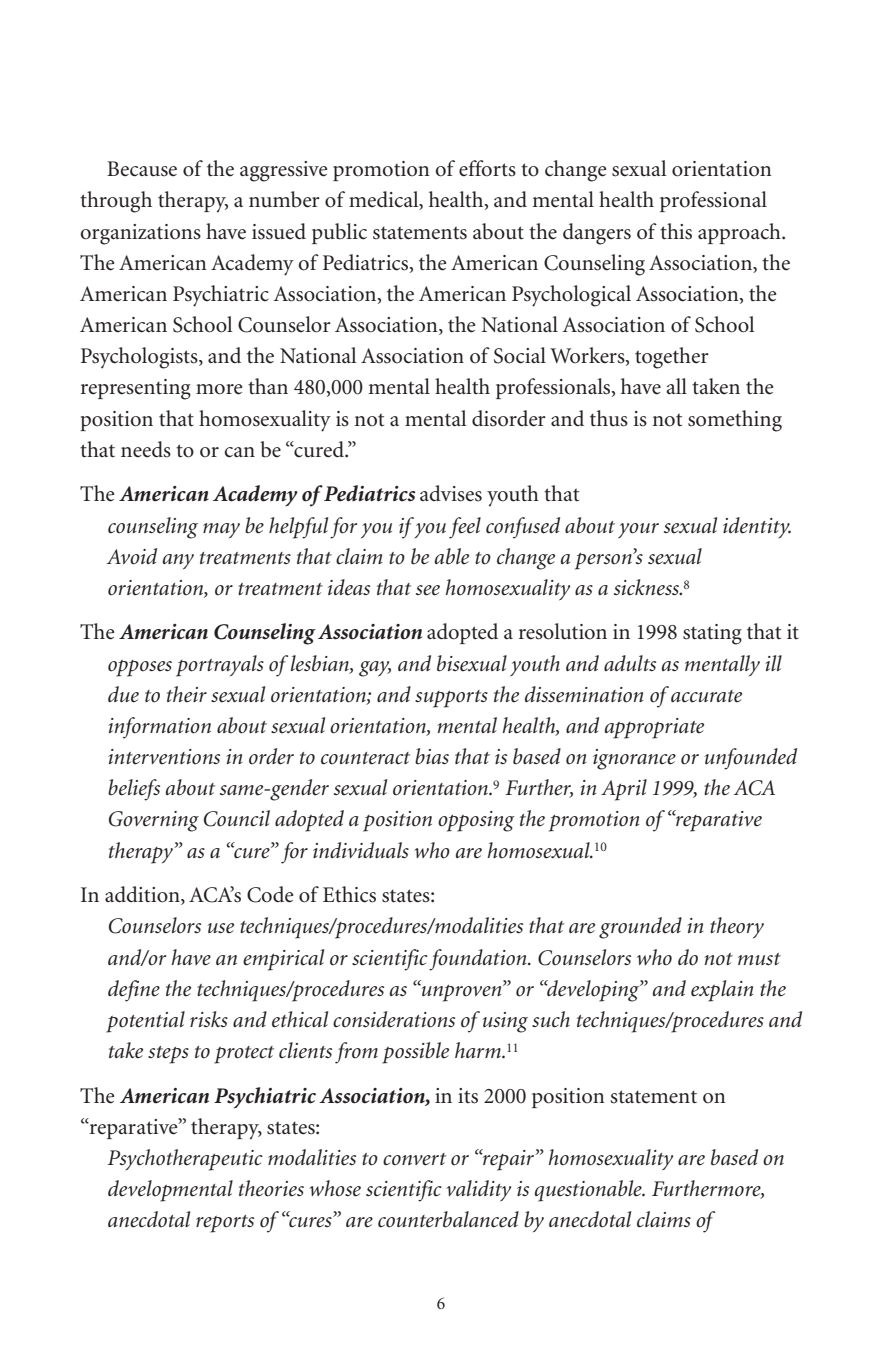  I want to click on validity, so click(478, 1191).
